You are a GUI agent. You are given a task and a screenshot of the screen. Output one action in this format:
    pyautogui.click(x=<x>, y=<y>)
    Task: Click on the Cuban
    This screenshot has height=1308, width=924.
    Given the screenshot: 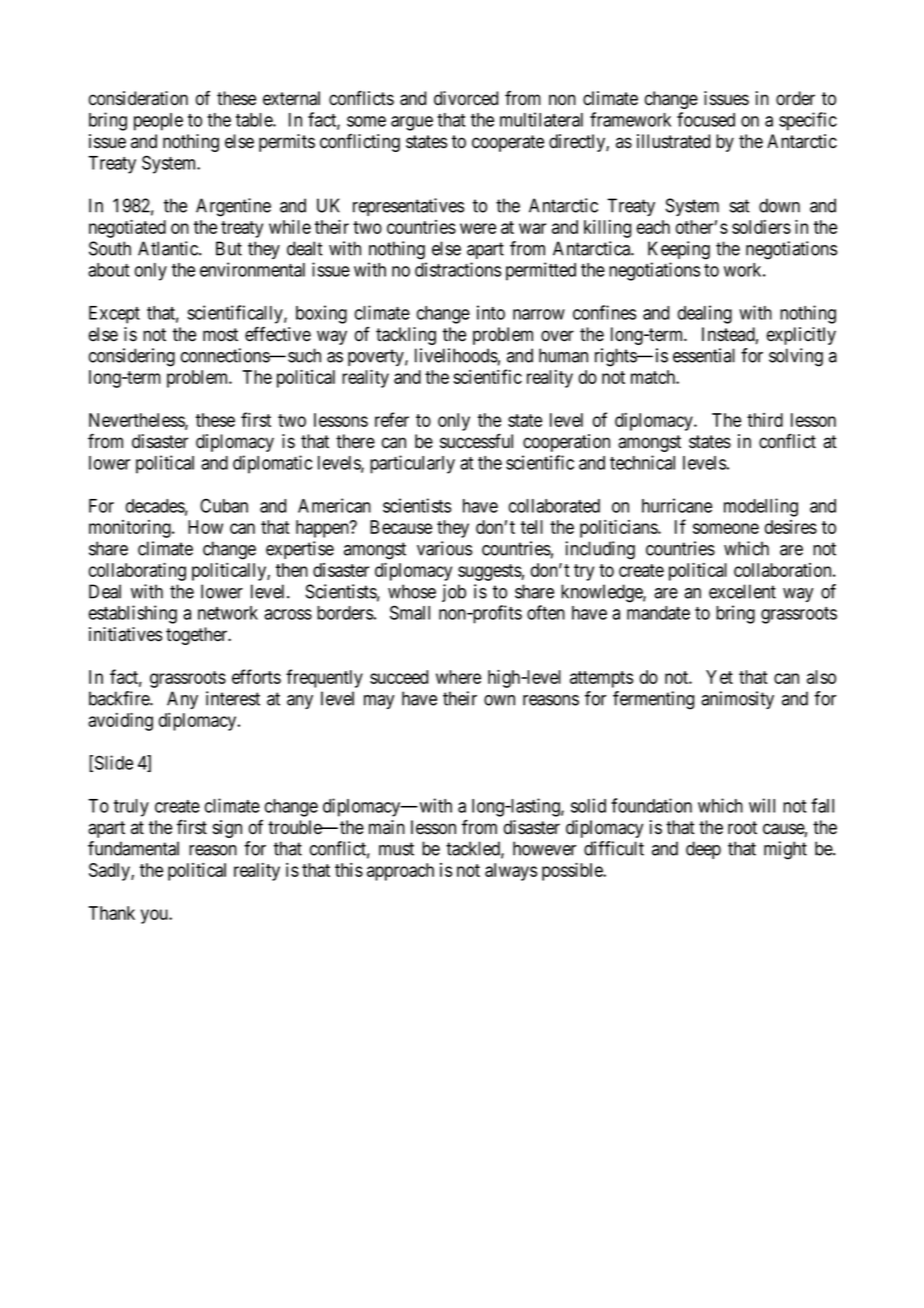 What is the action you would take?
    pyautogui.click(x=224, y=505)
